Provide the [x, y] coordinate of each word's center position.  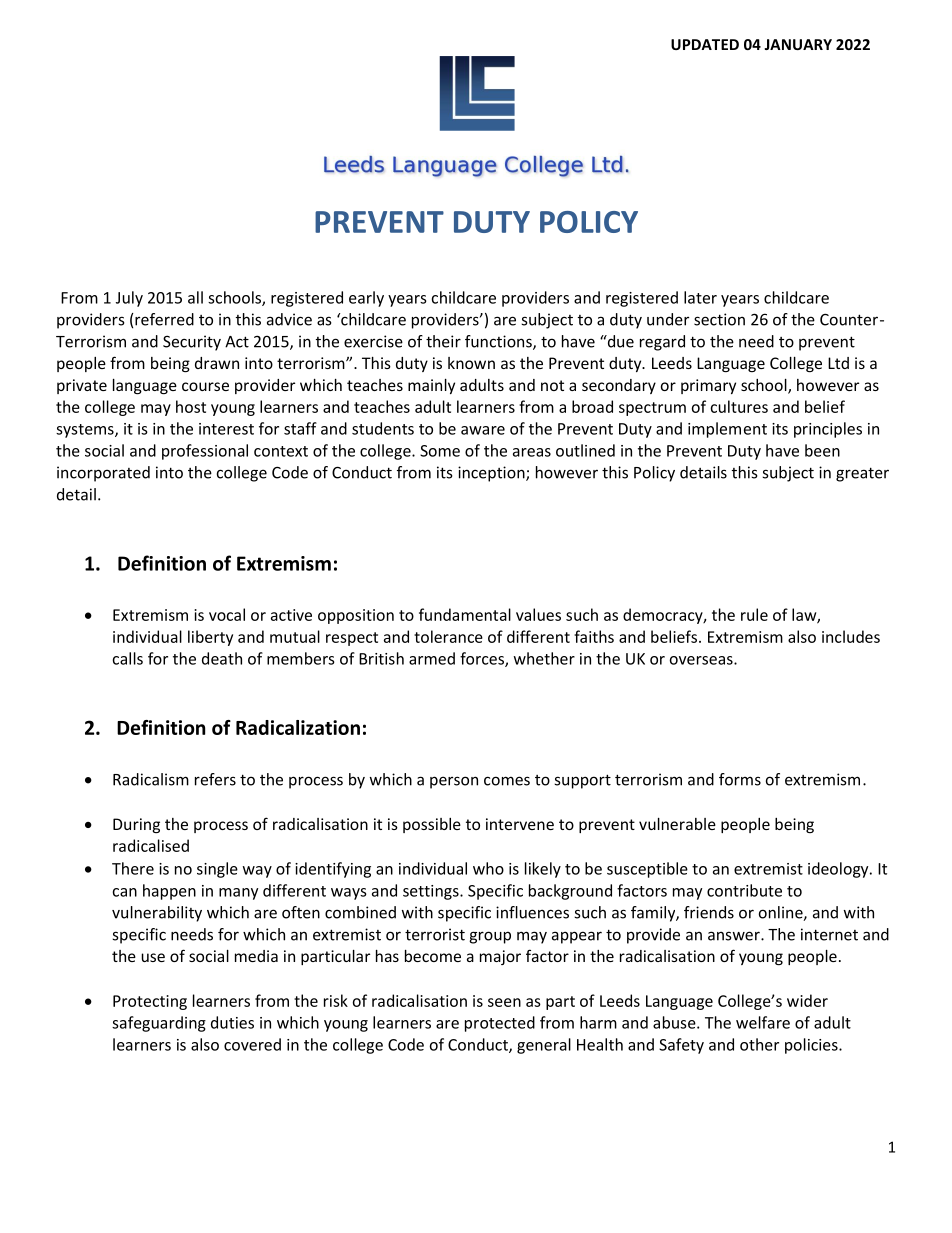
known [471, 363]
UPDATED [705, 44]
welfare [763, 1022]
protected [500, 1024]
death [222, 658]
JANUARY [798, 44]
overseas [702, 660]
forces [483, 659]
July [129, 299]
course [205, 386]
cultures [739, 406]
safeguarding [159, 1024]
